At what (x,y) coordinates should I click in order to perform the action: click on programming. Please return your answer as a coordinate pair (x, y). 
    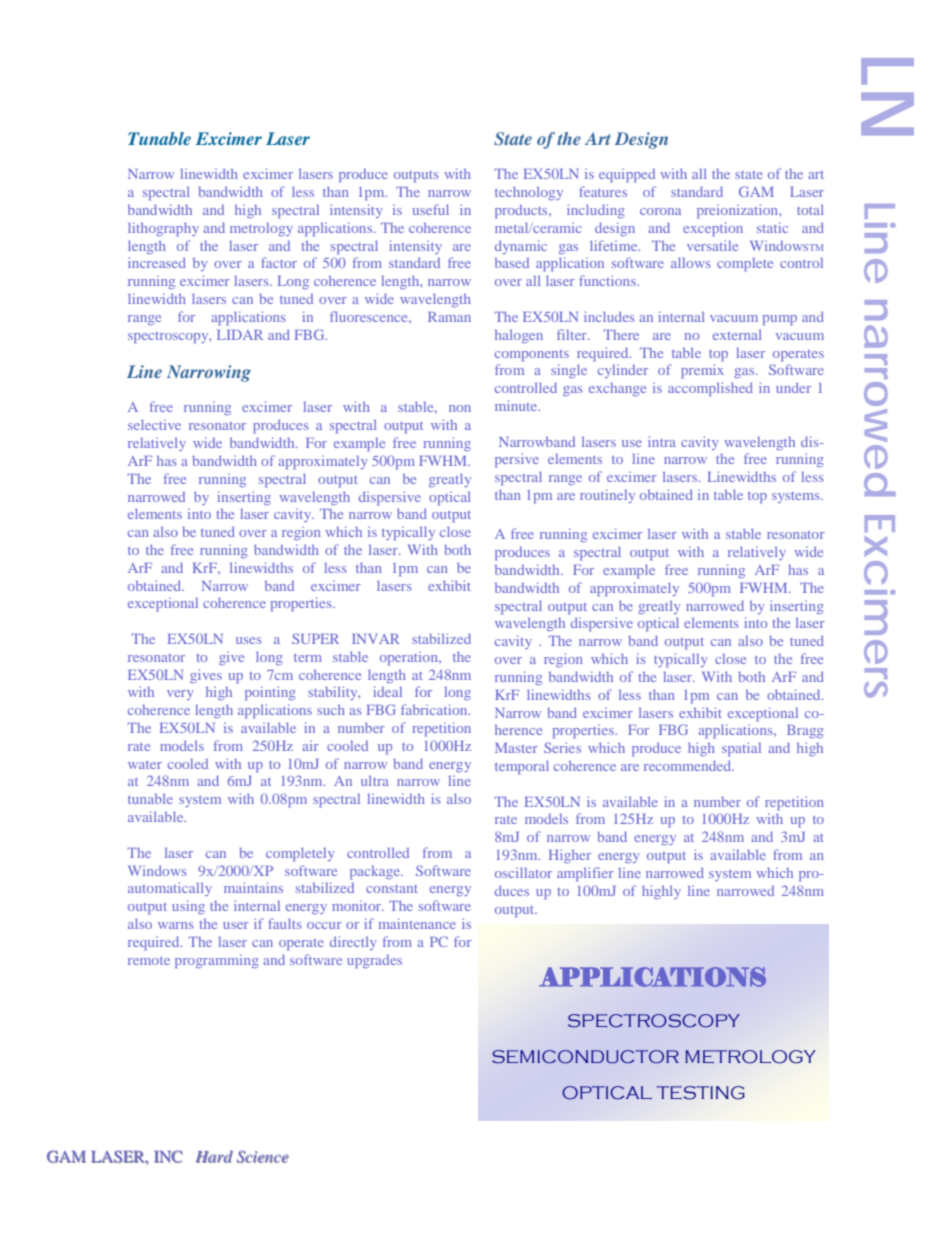
    Looking at the image, I should click on (217, 962).
